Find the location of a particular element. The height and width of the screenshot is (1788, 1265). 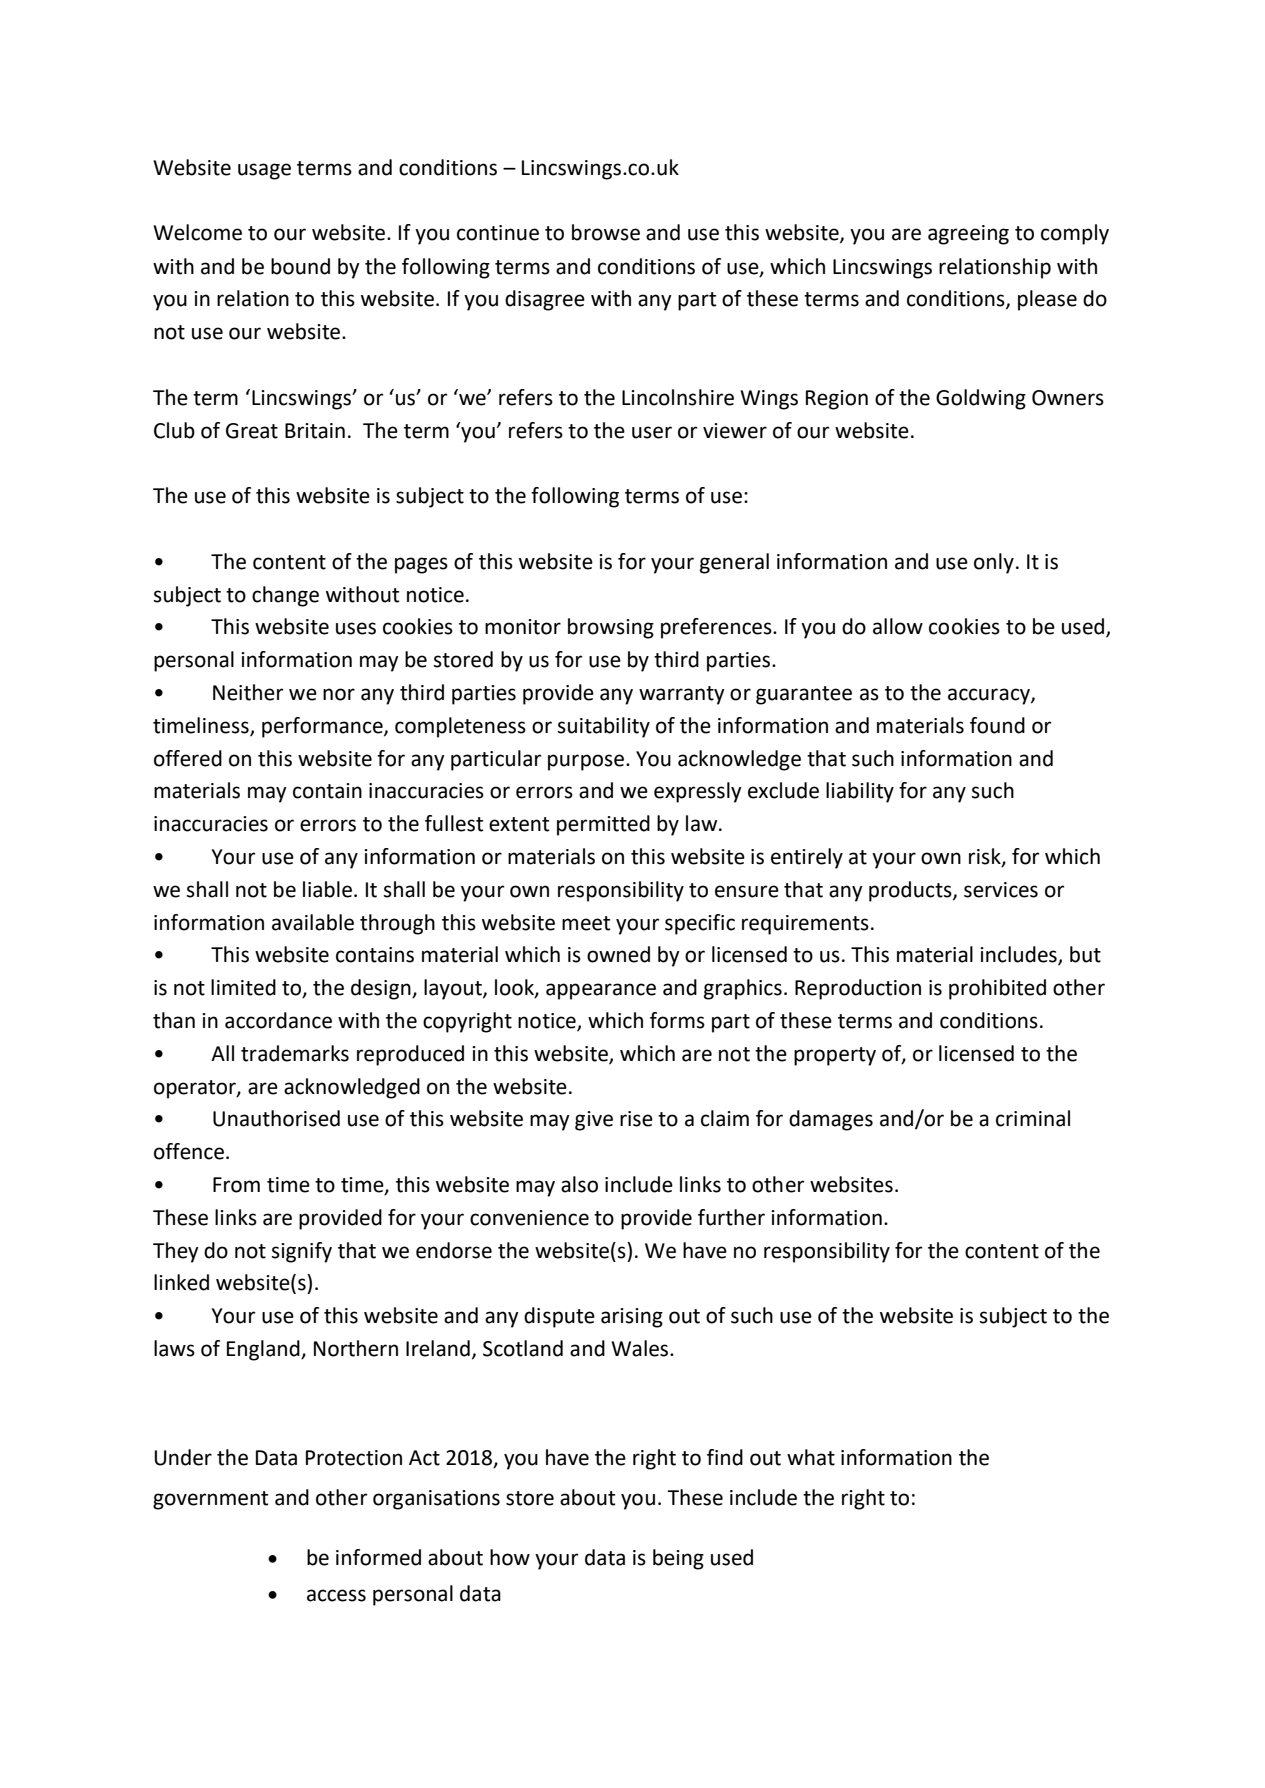

agreeing is located at coordinates (968, 235).
